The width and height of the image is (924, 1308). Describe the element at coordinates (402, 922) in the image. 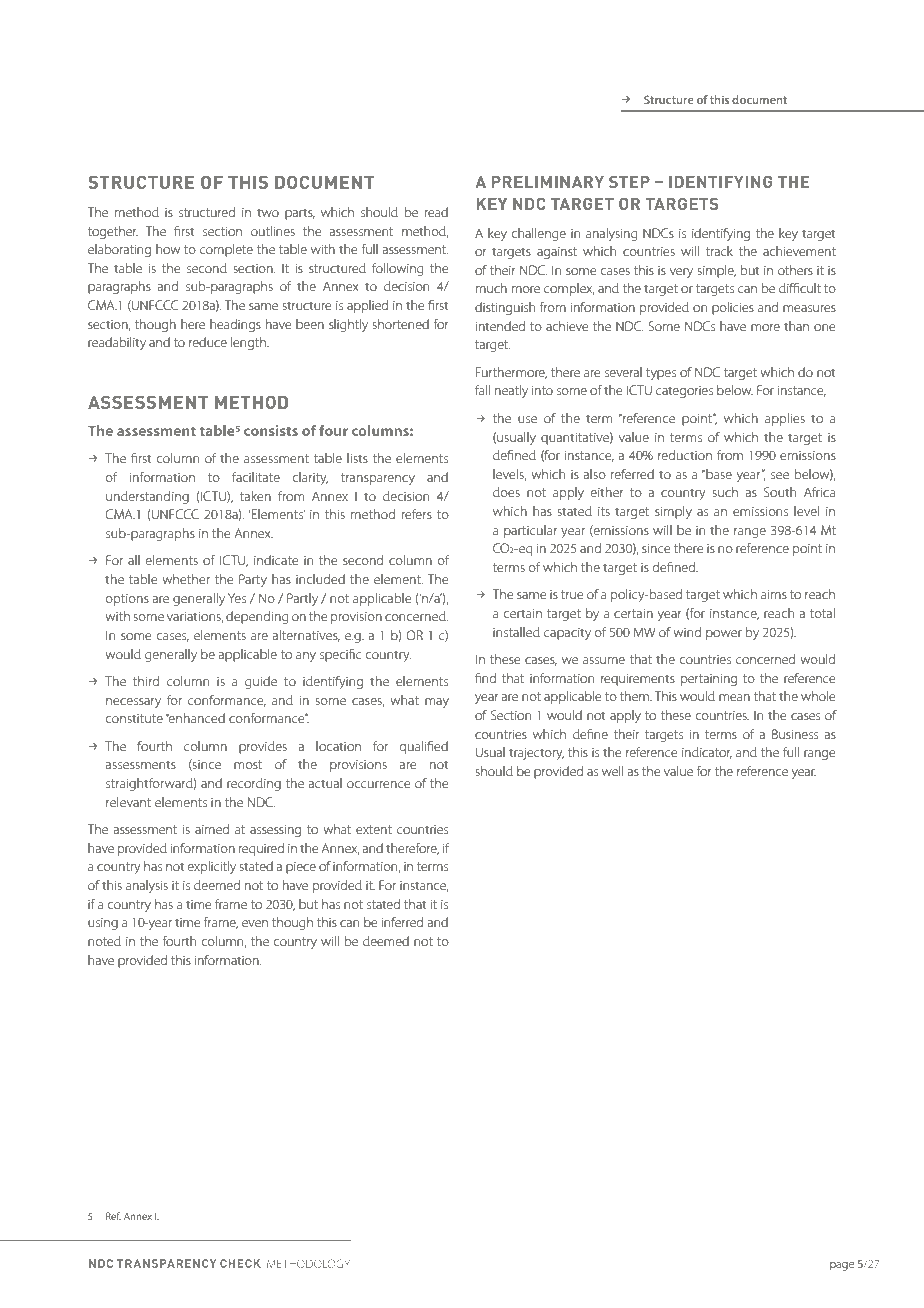

I see `inferred` at that location.
